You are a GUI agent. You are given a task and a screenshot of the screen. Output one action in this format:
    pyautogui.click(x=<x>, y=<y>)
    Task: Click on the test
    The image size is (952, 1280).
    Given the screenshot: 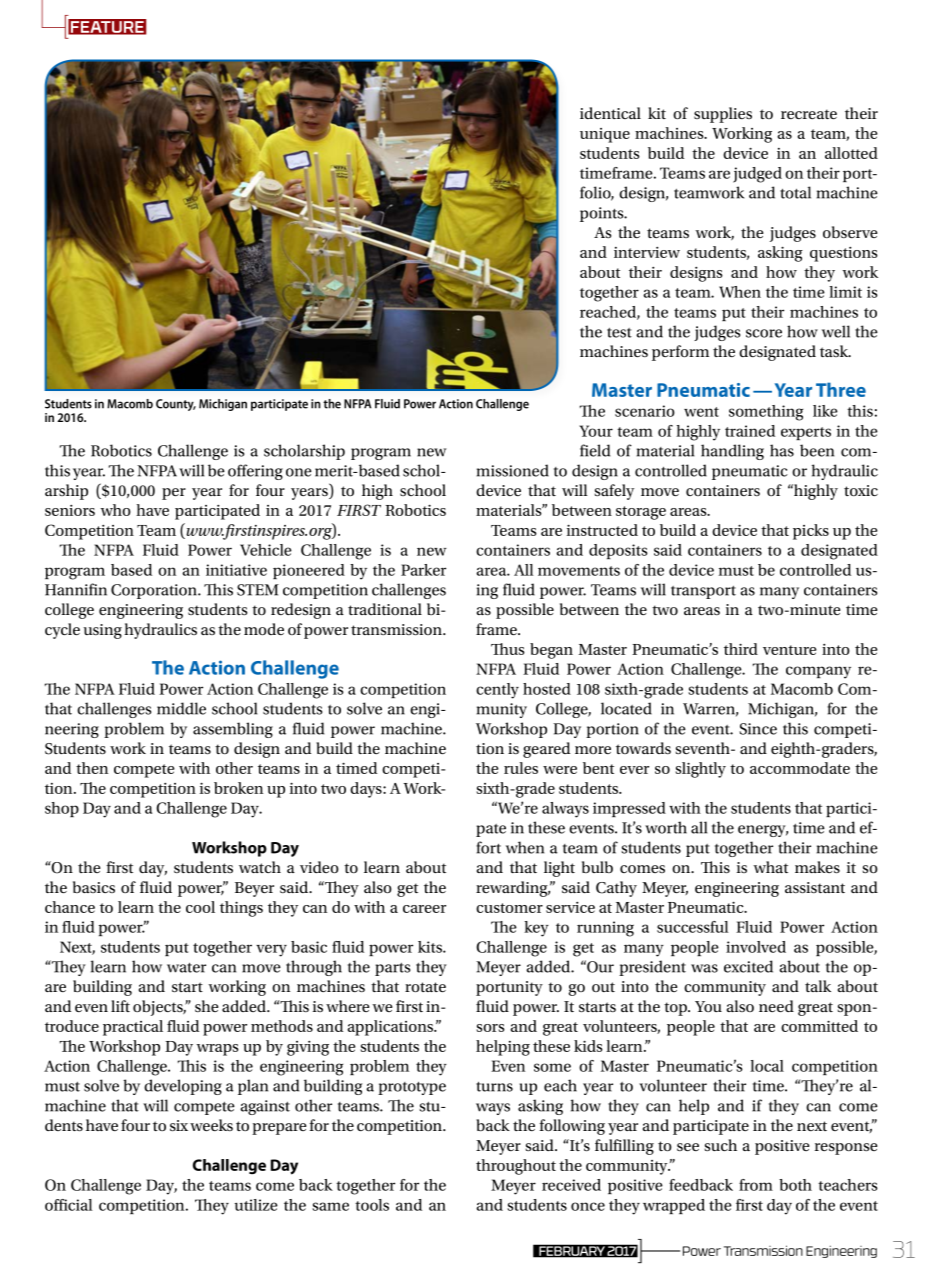 What is the action you would take?
    pyautogui.click(x=619, y=333)
